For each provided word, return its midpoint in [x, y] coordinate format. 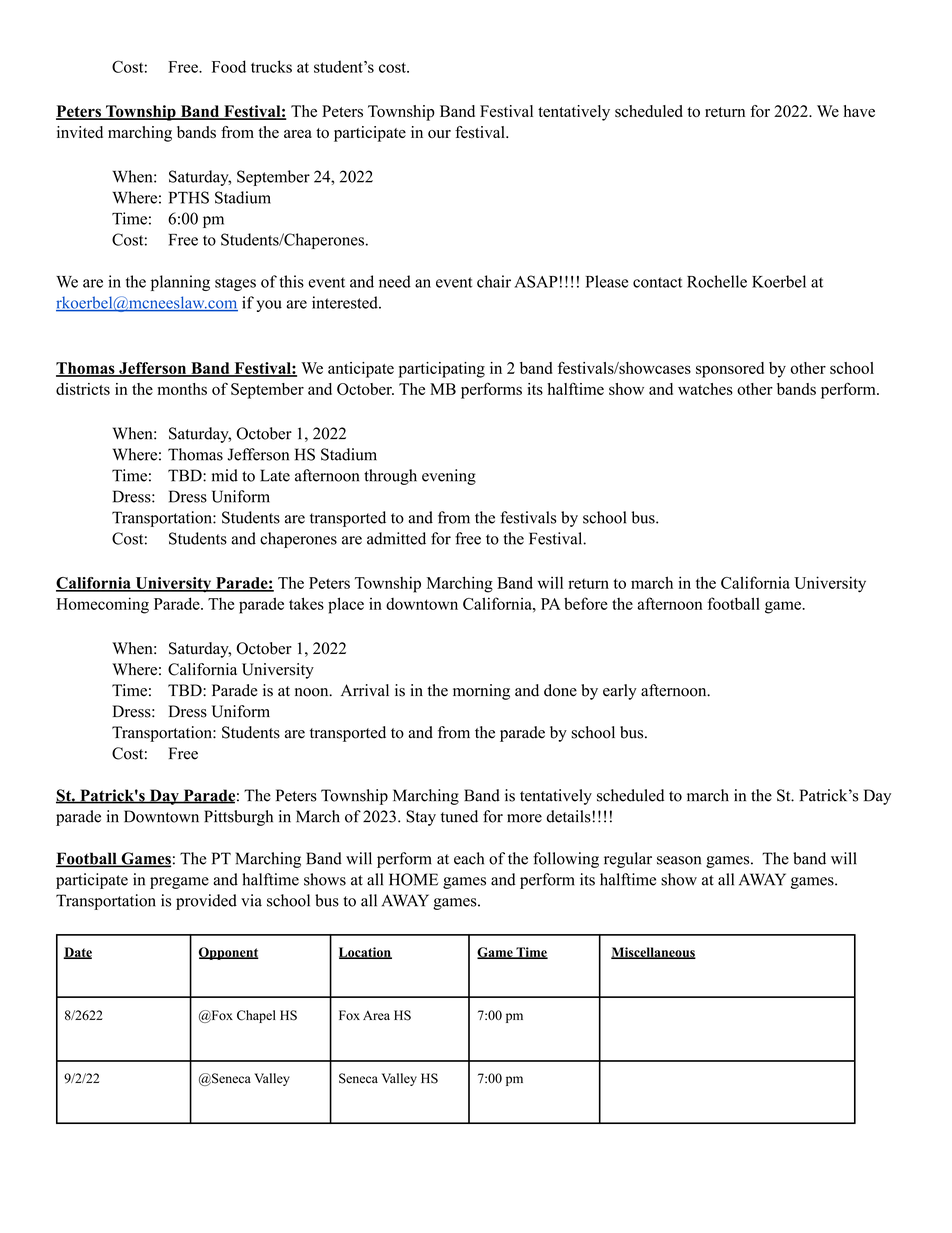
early [620, 692]
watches [705, 389]
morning [481, 692]
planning [180, 283]
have [859, 111]
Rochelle [717, 281]
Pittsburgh [238, 818]
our [439, 134]
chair [494, 281]
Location [365, 953]
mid [225, 475]
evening [449, 477]
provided [206, 902]
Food [229, 66]
